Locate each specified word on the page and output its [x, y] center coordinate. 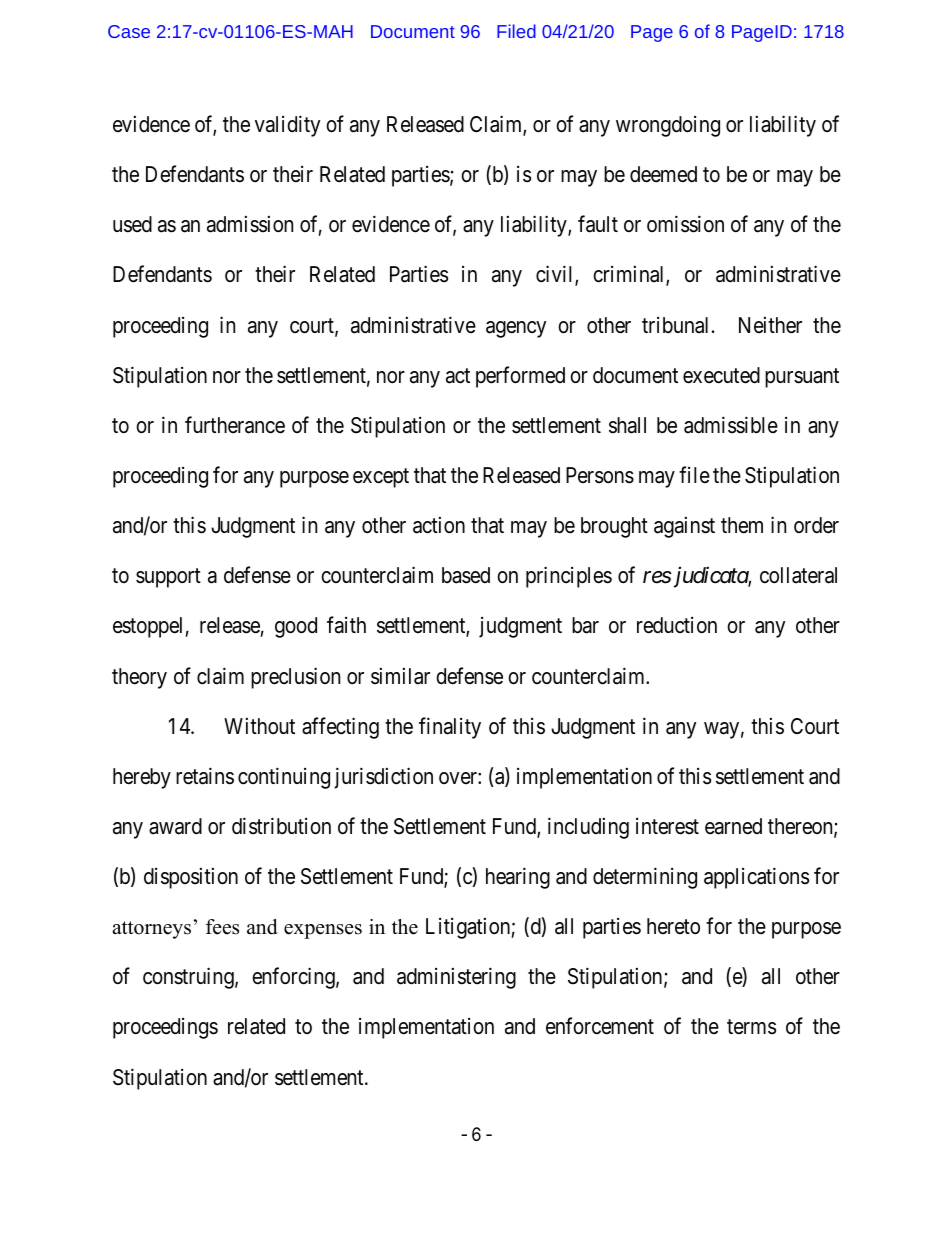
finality [450, 728]
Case [129, 31]
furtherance [235, 425]
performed [520, 377]
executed [721, 375]
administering [456, 978]
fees [222, 927]
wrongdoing [668, 126]
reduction [677, 625]
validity [287, 126]
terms [751, 1027]
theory [139, 678]
